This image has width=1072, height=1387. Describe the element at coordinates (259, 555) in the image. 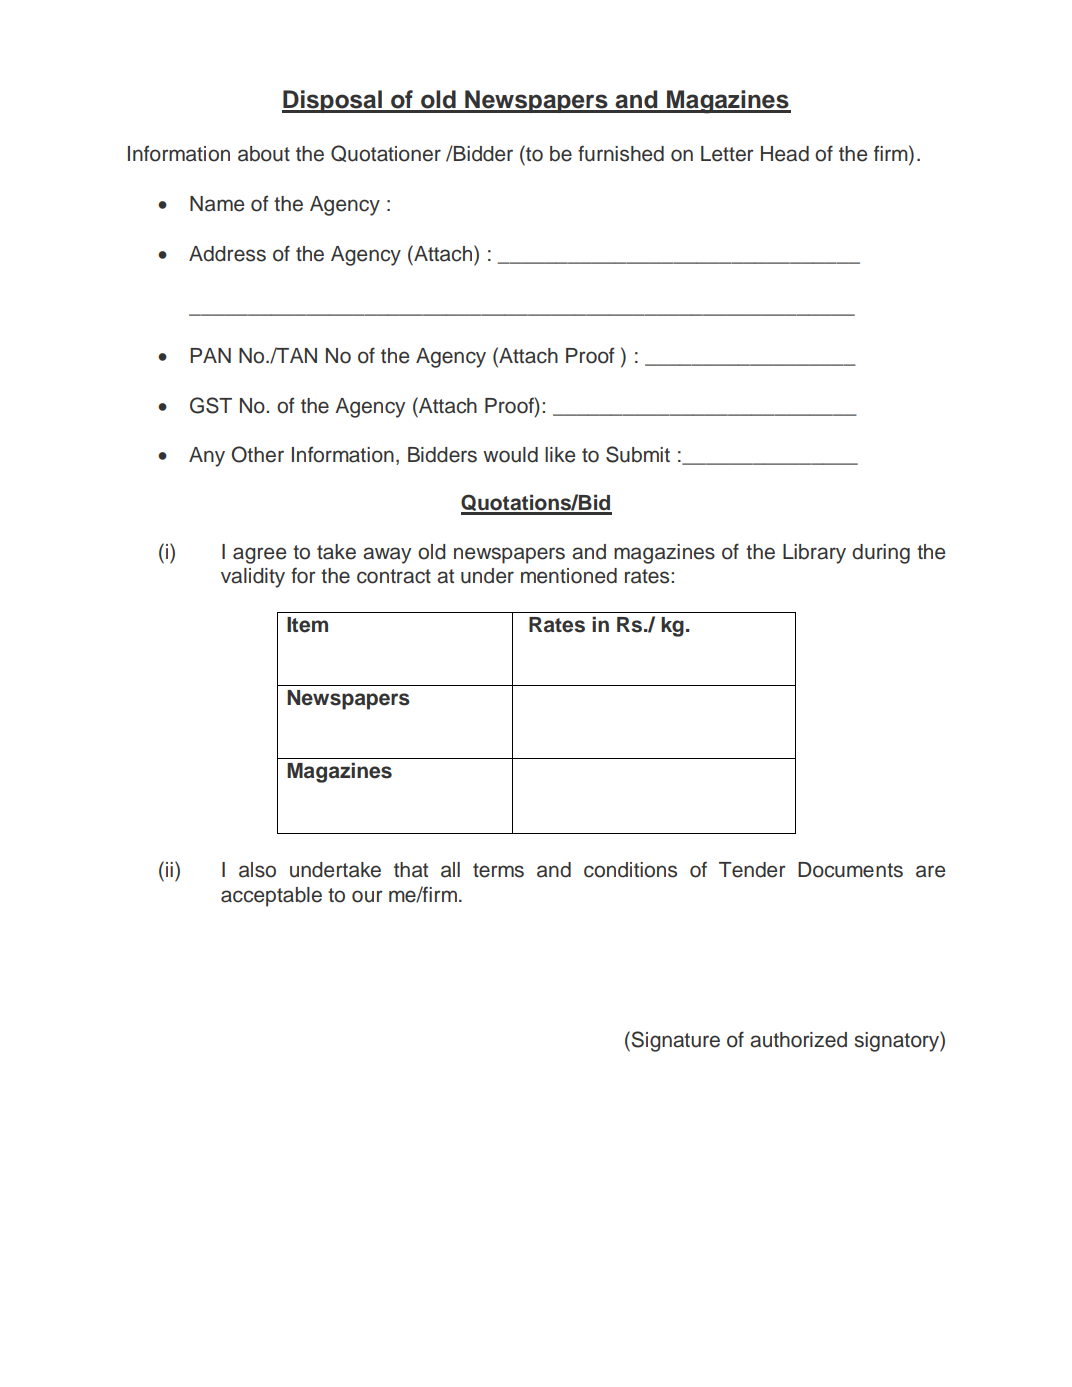

I see `agree` at that location.
